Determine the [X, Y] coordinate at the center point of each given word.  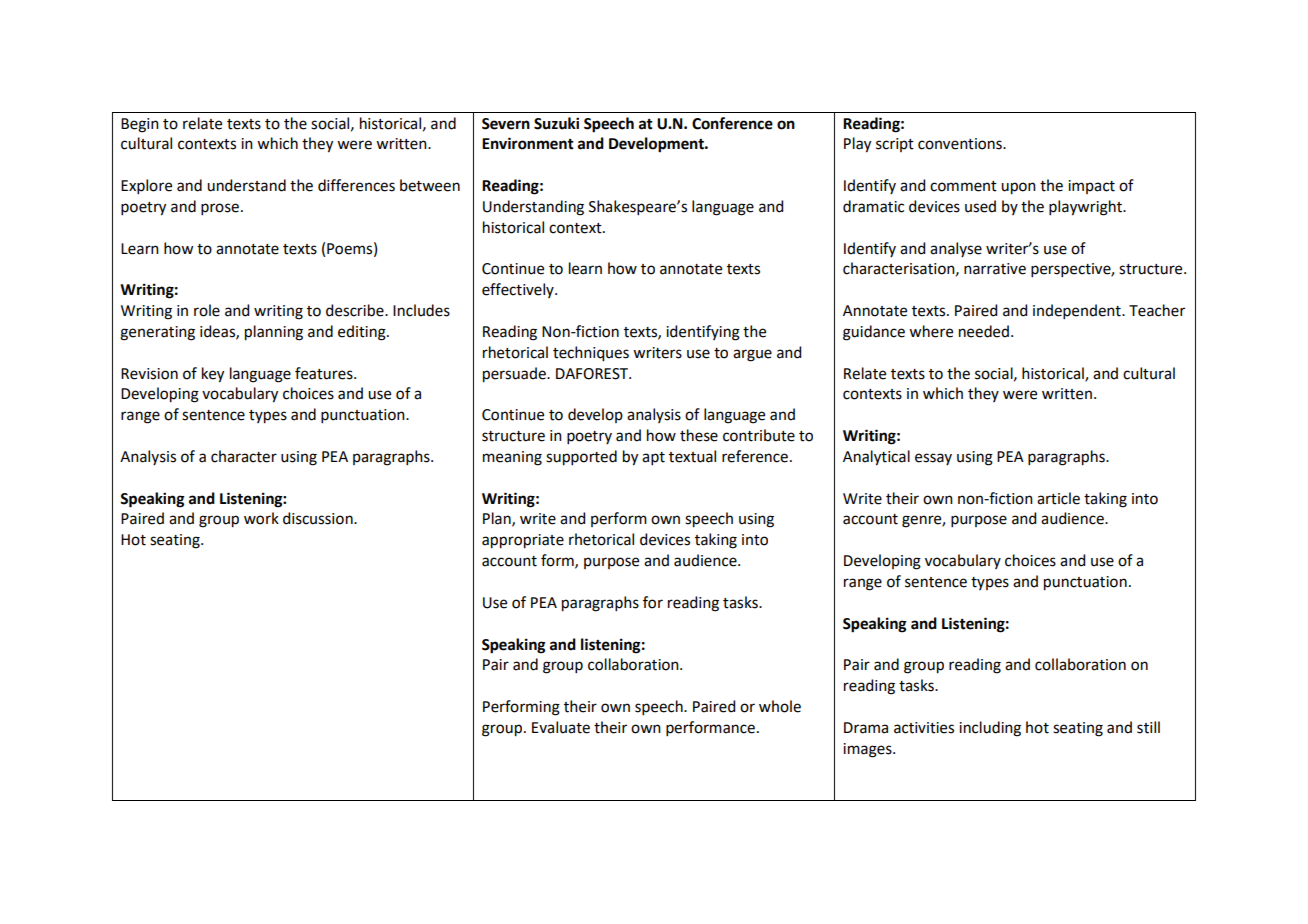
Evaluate [561, 727]
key [213, 375]
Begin [140, 125]
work [261, 518]
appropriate [523, 541]
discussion [319, 518]
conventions [961, 144]
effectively [519, 290]
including [990, 729]
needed [984, 331]
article [1058, 498]
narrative [995, 269]
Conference [732, 123]
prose [220, 209]
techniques [591, 354]
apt [653, 458]
